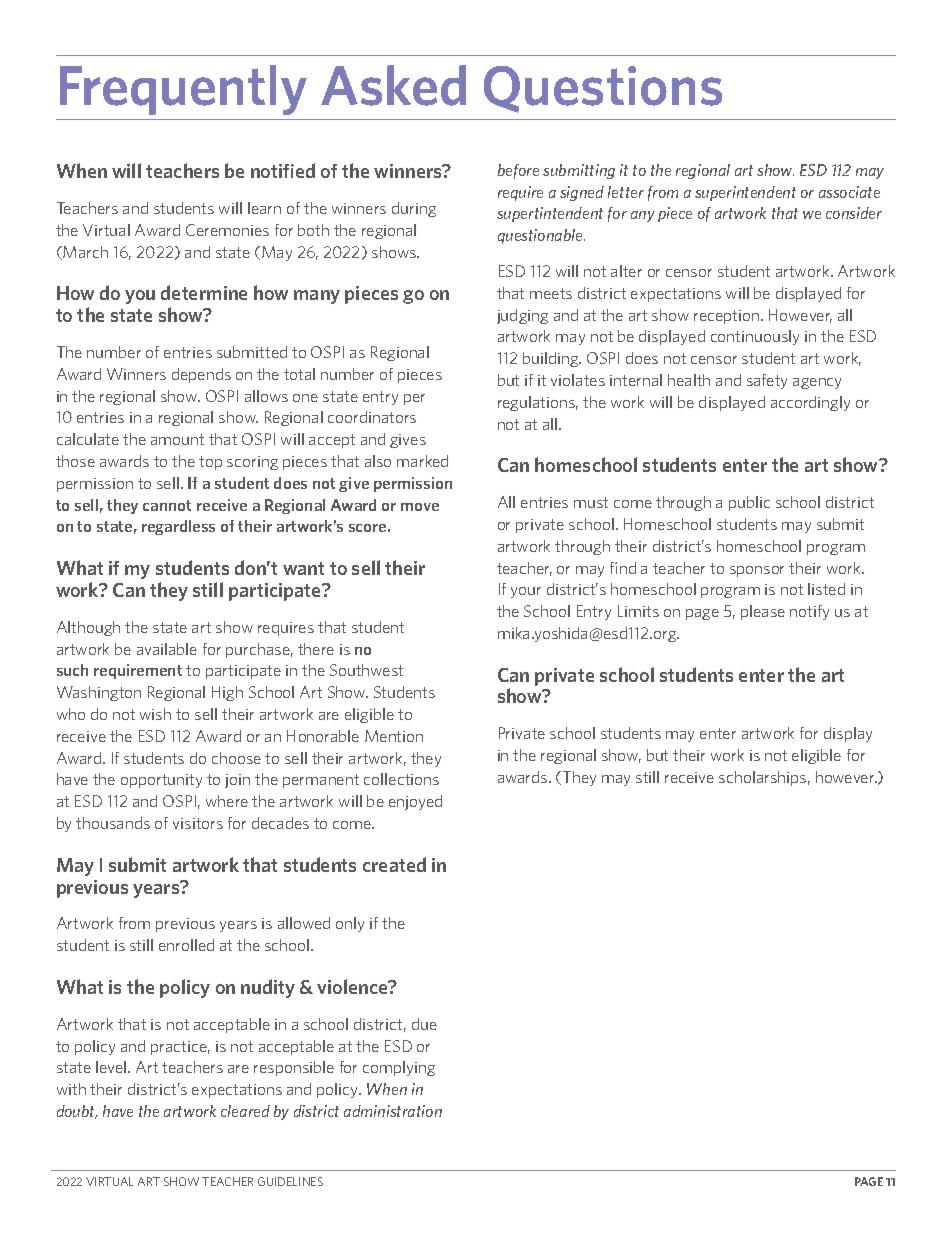  What do you see at coordinates (393, 1111) in the image?
I see `administration` at bounding box center [393, 1111].
